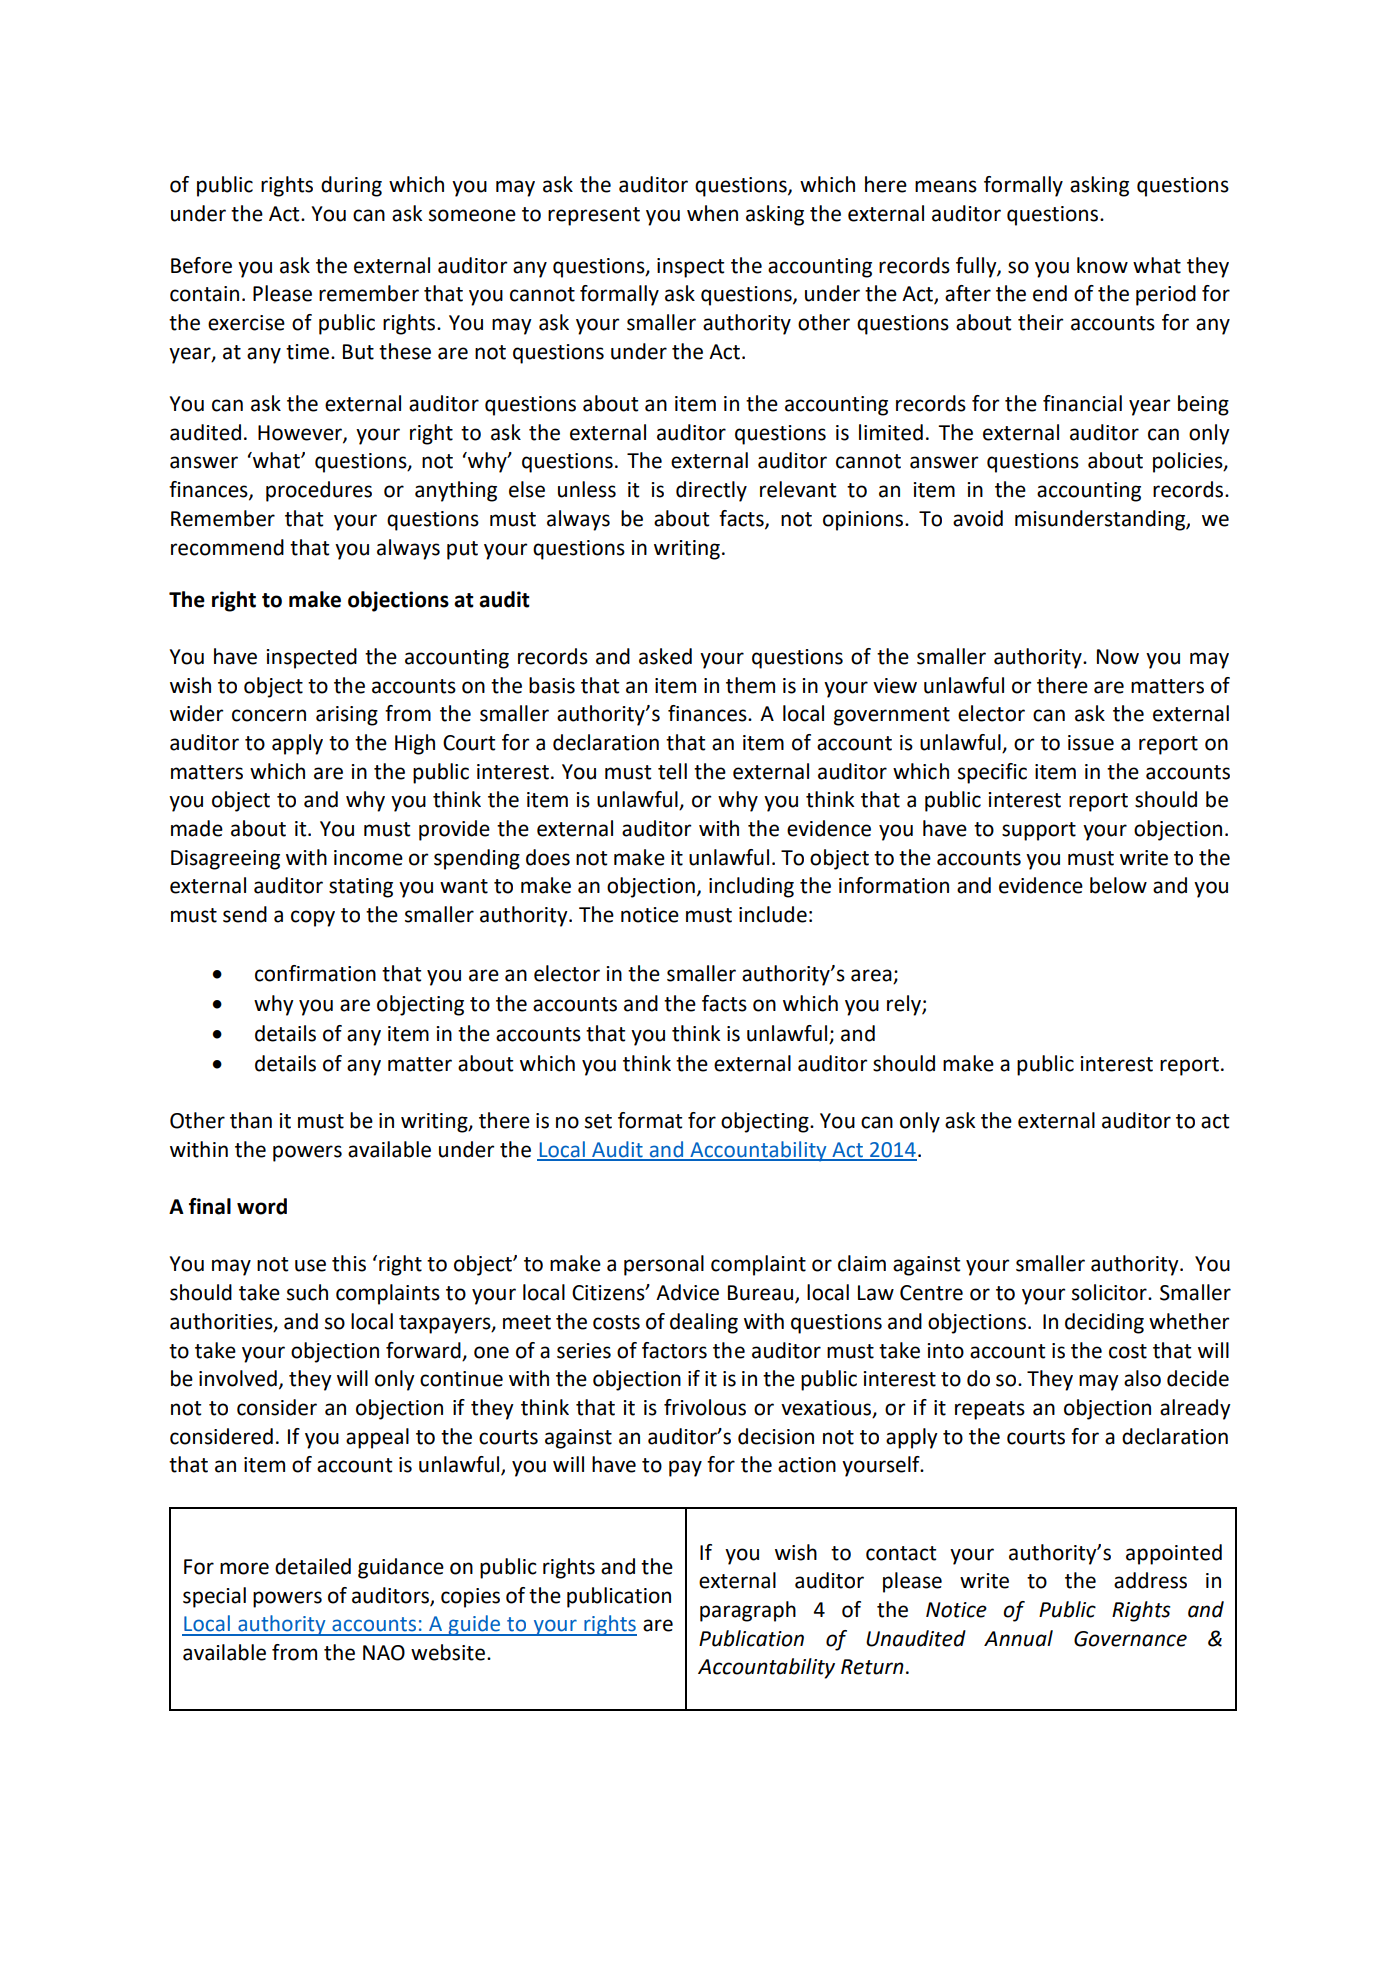  I want to click on avoid, so click(978, 518).
